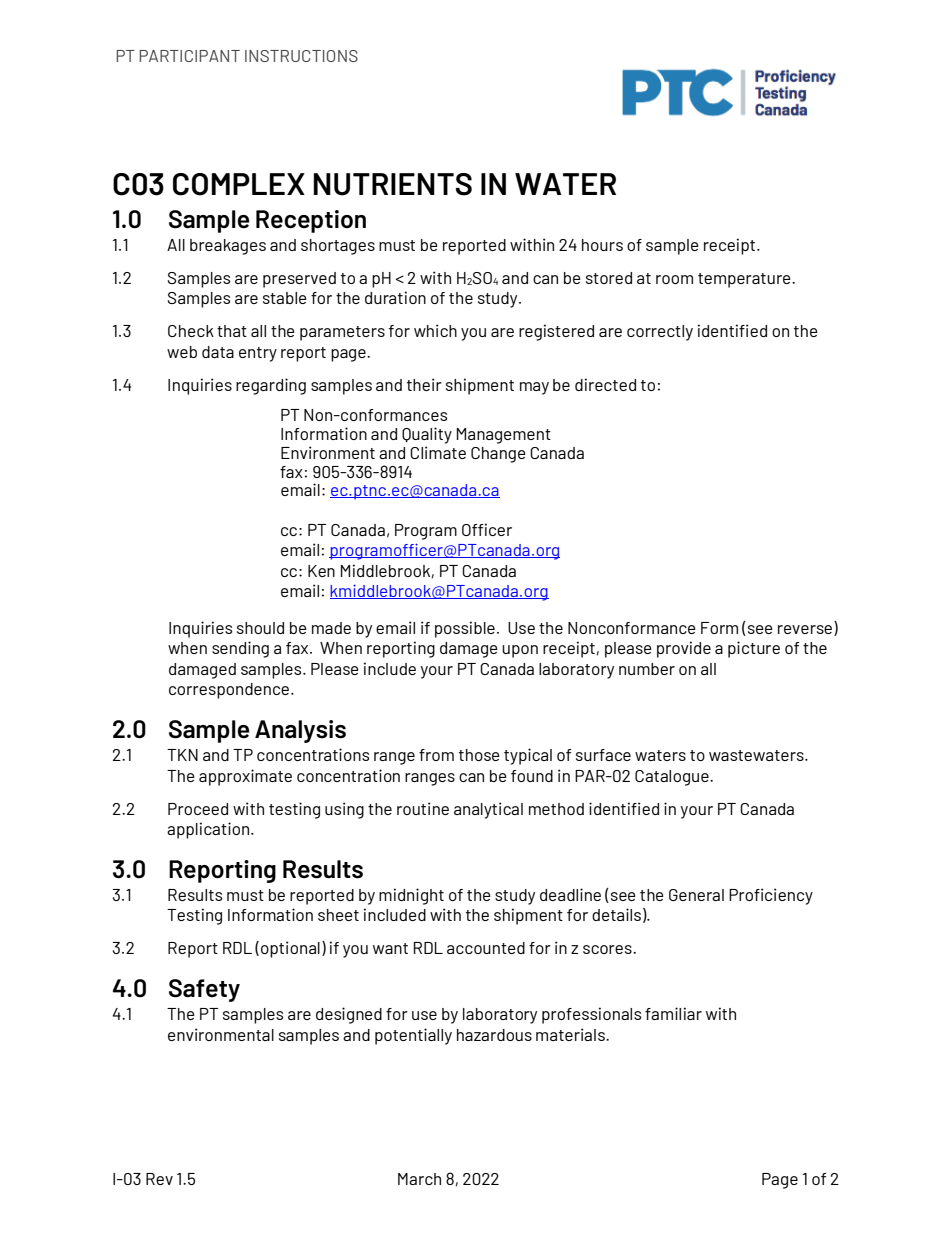 The image size is (952, 1233). I want to click on correctly, so click(660, 333).
